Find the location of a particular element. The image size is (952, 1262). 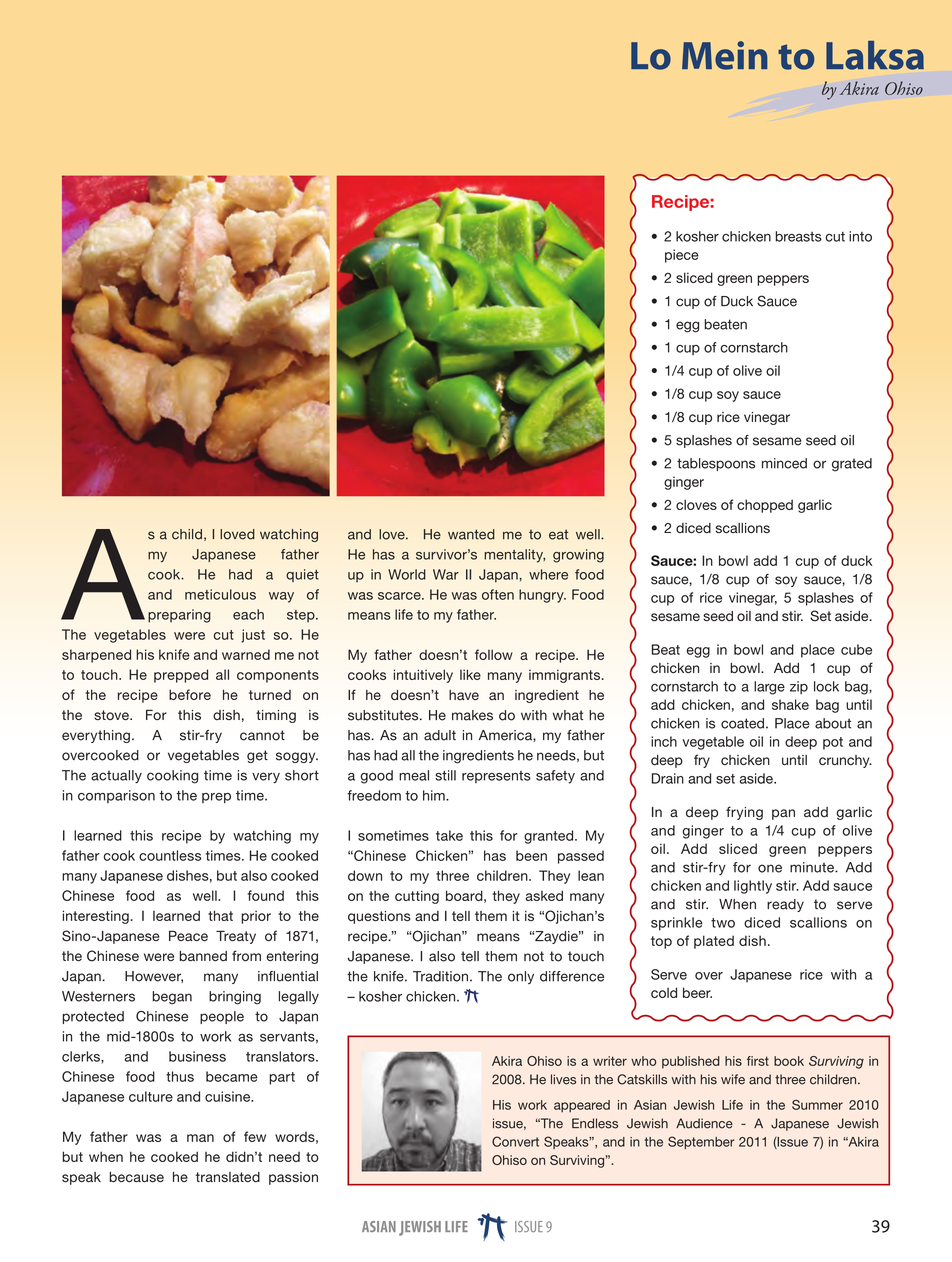

represents is located at coordinates (496, 777).
